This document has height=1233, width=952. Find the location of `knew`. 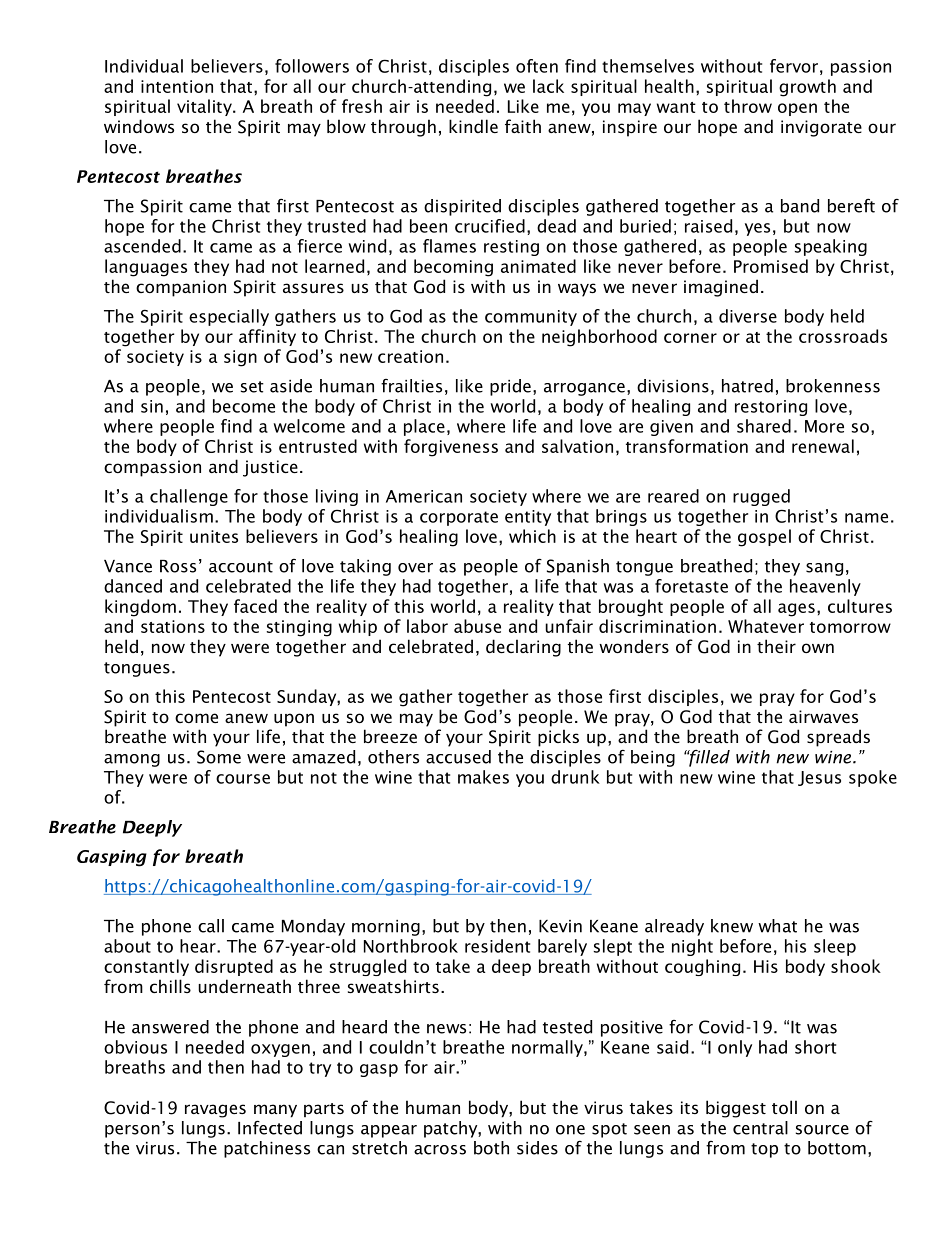

knew is located at coordinates (732, 926).
